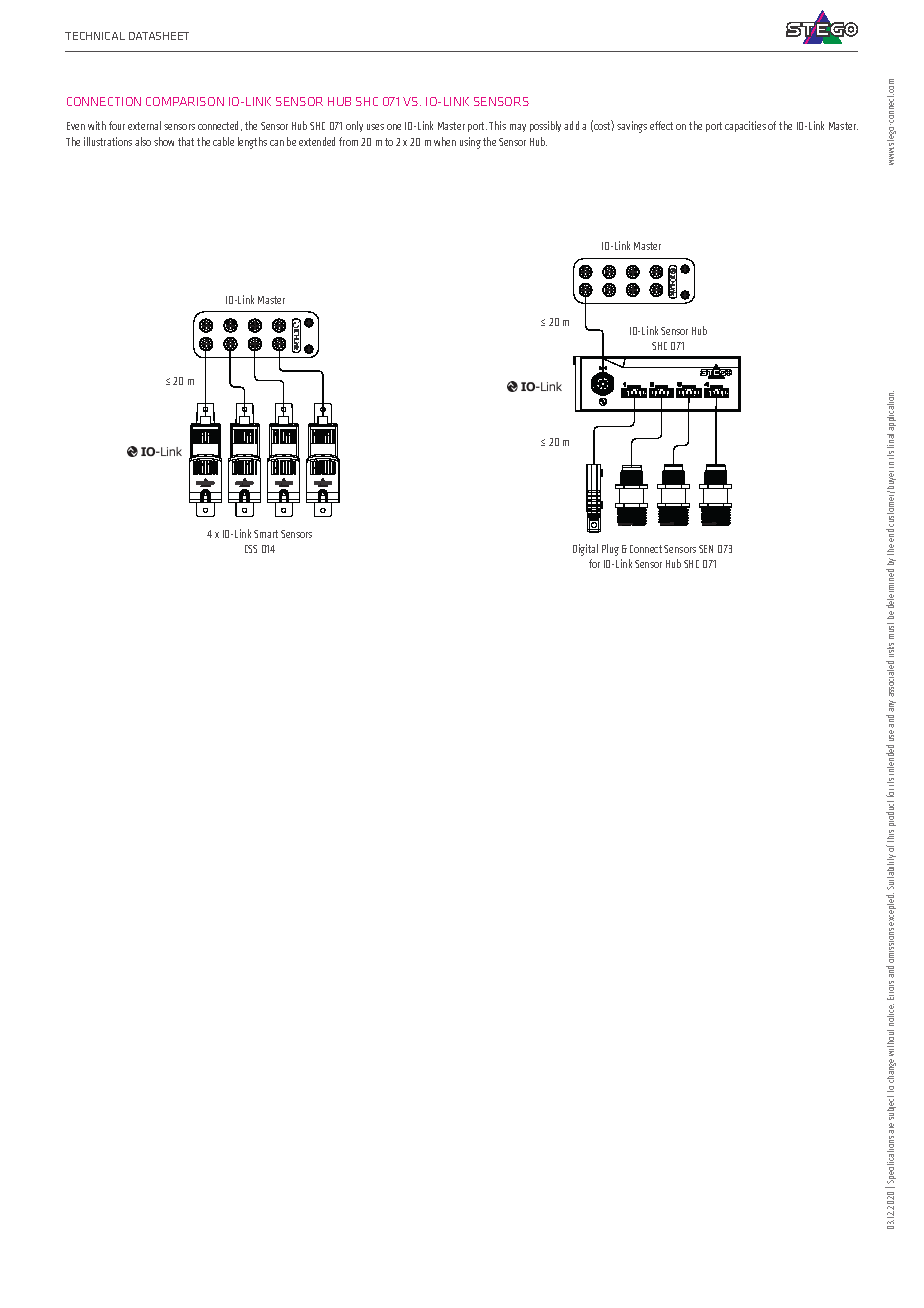 The height and width of the image is (1308, 924). What do you see at coordinates (251, 549) in the image?
I see `CSS` at bounding box center [251, 549].
